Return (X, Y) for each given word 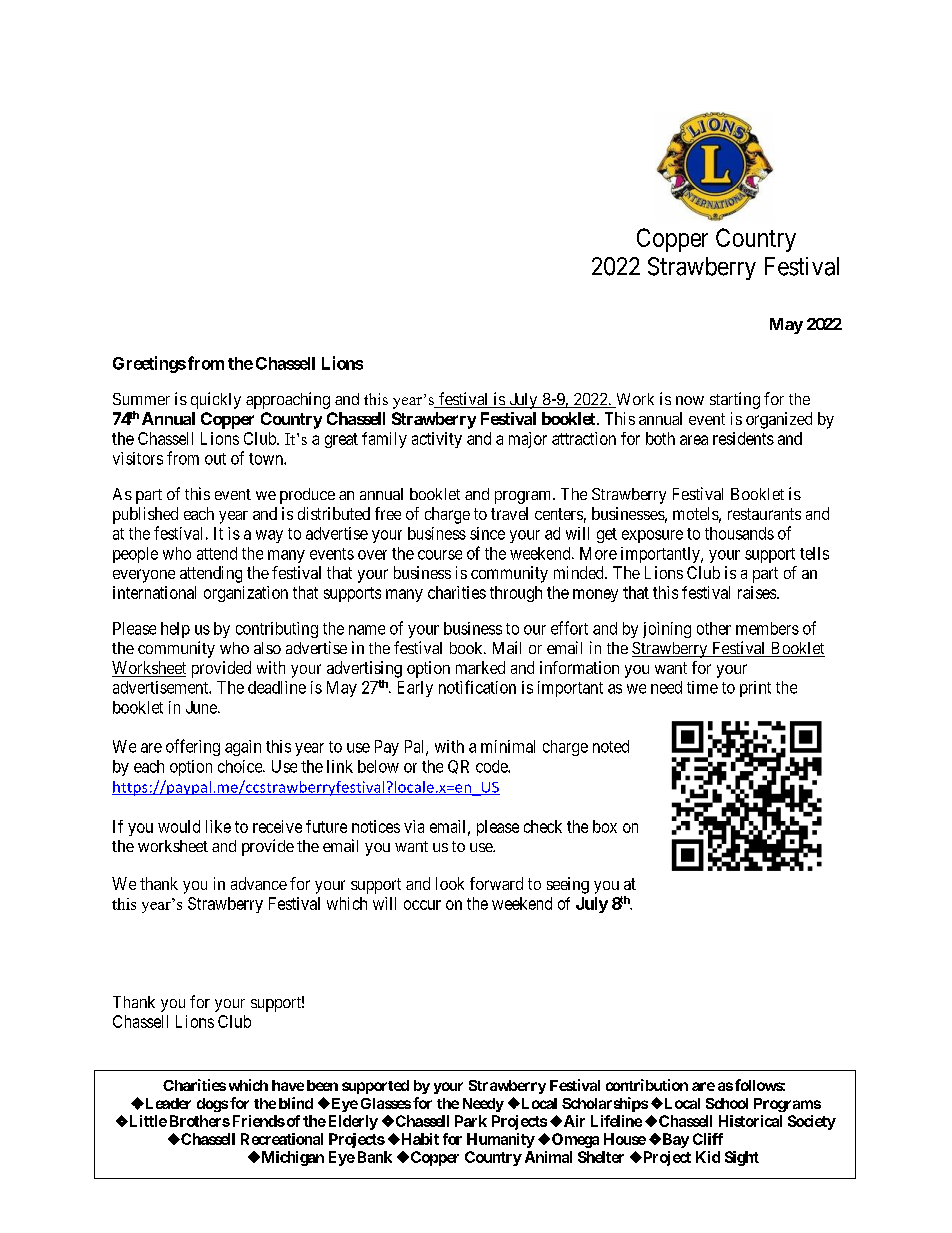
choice (241, 766)
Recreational (282, 1139)
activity (437, 440)
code (492, 766)
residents (743, 438)
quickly (216, 400)
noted (611, 746)
